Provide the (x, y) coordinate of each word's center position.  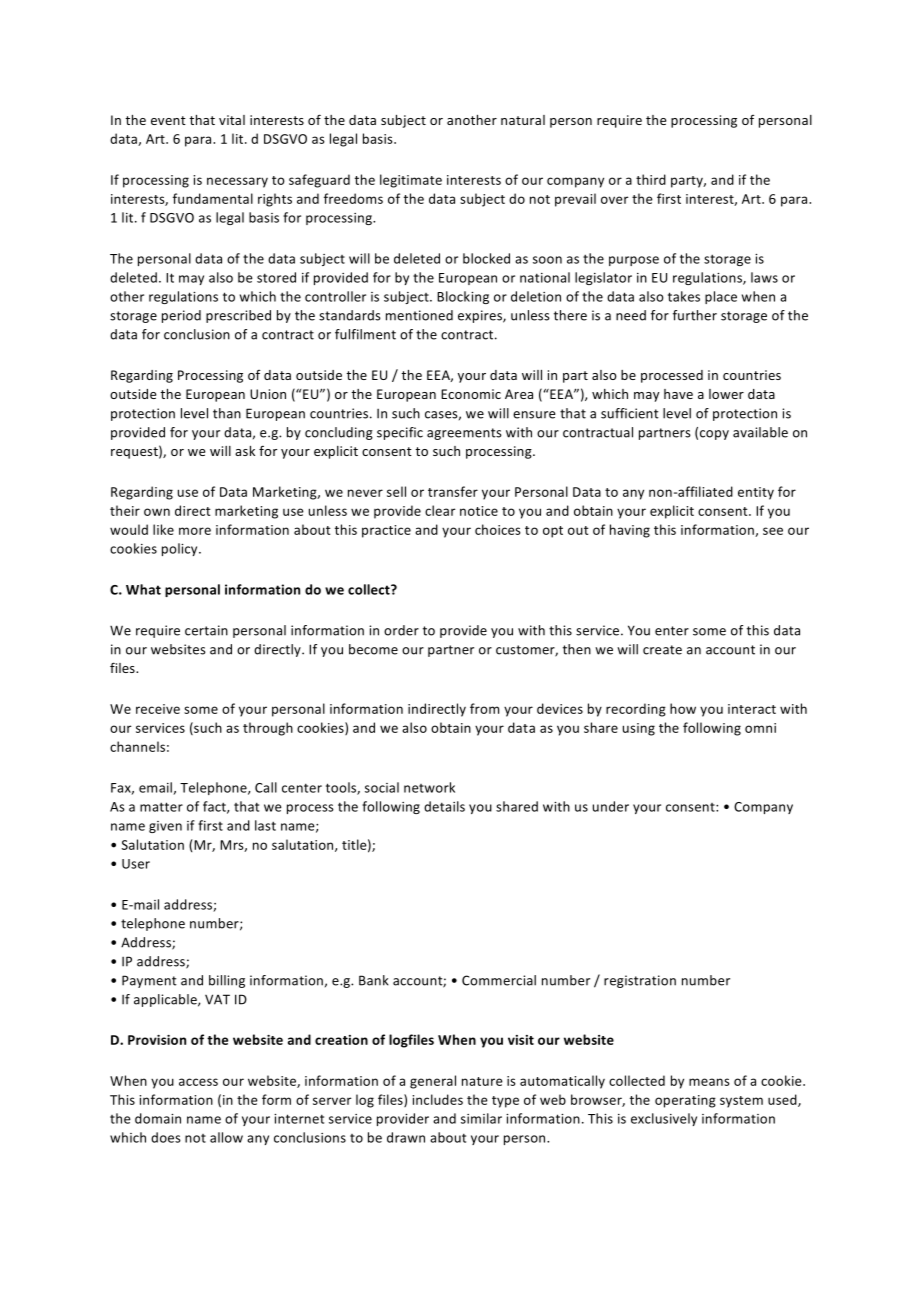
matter (161, 807)
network (429, 787)
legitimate (411, 181)
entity (756, 493)
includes (437, 1099)
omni (760, 728)
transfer (453, 491)
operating (685, 1101)
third (651, 179)
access (198, 1082)
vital (232, 120)
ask (245, 451)
